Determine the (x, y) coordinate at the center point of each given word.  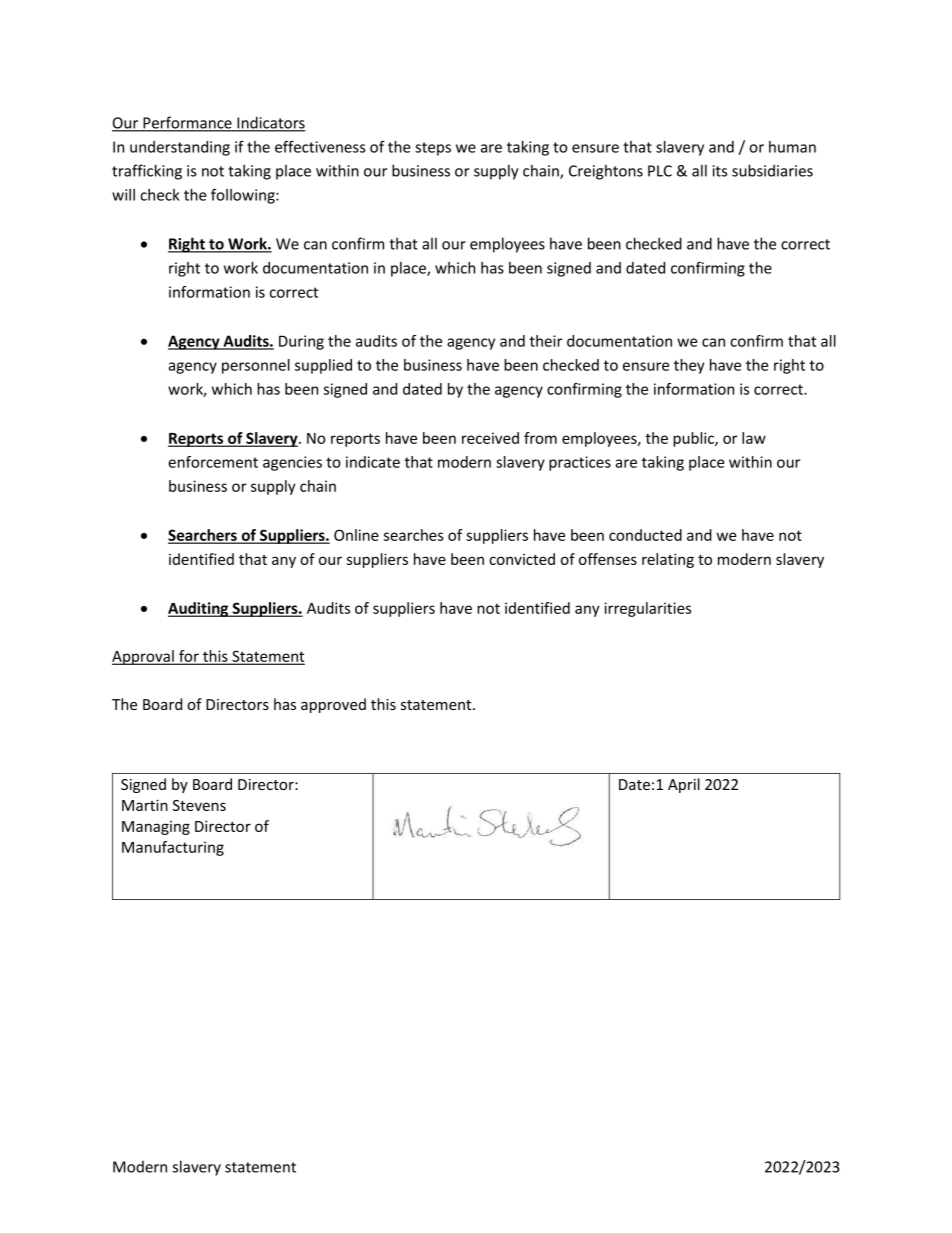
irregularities (647, 609)
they (689, 366)
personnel (256, 366)
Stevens (199, 805)
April (684, 785)
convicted (522, 559)
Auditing (199, 609)
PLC (660, 171)
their (545, 341)
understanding (180, 148)
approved (333, 705)
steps (433, 149)
